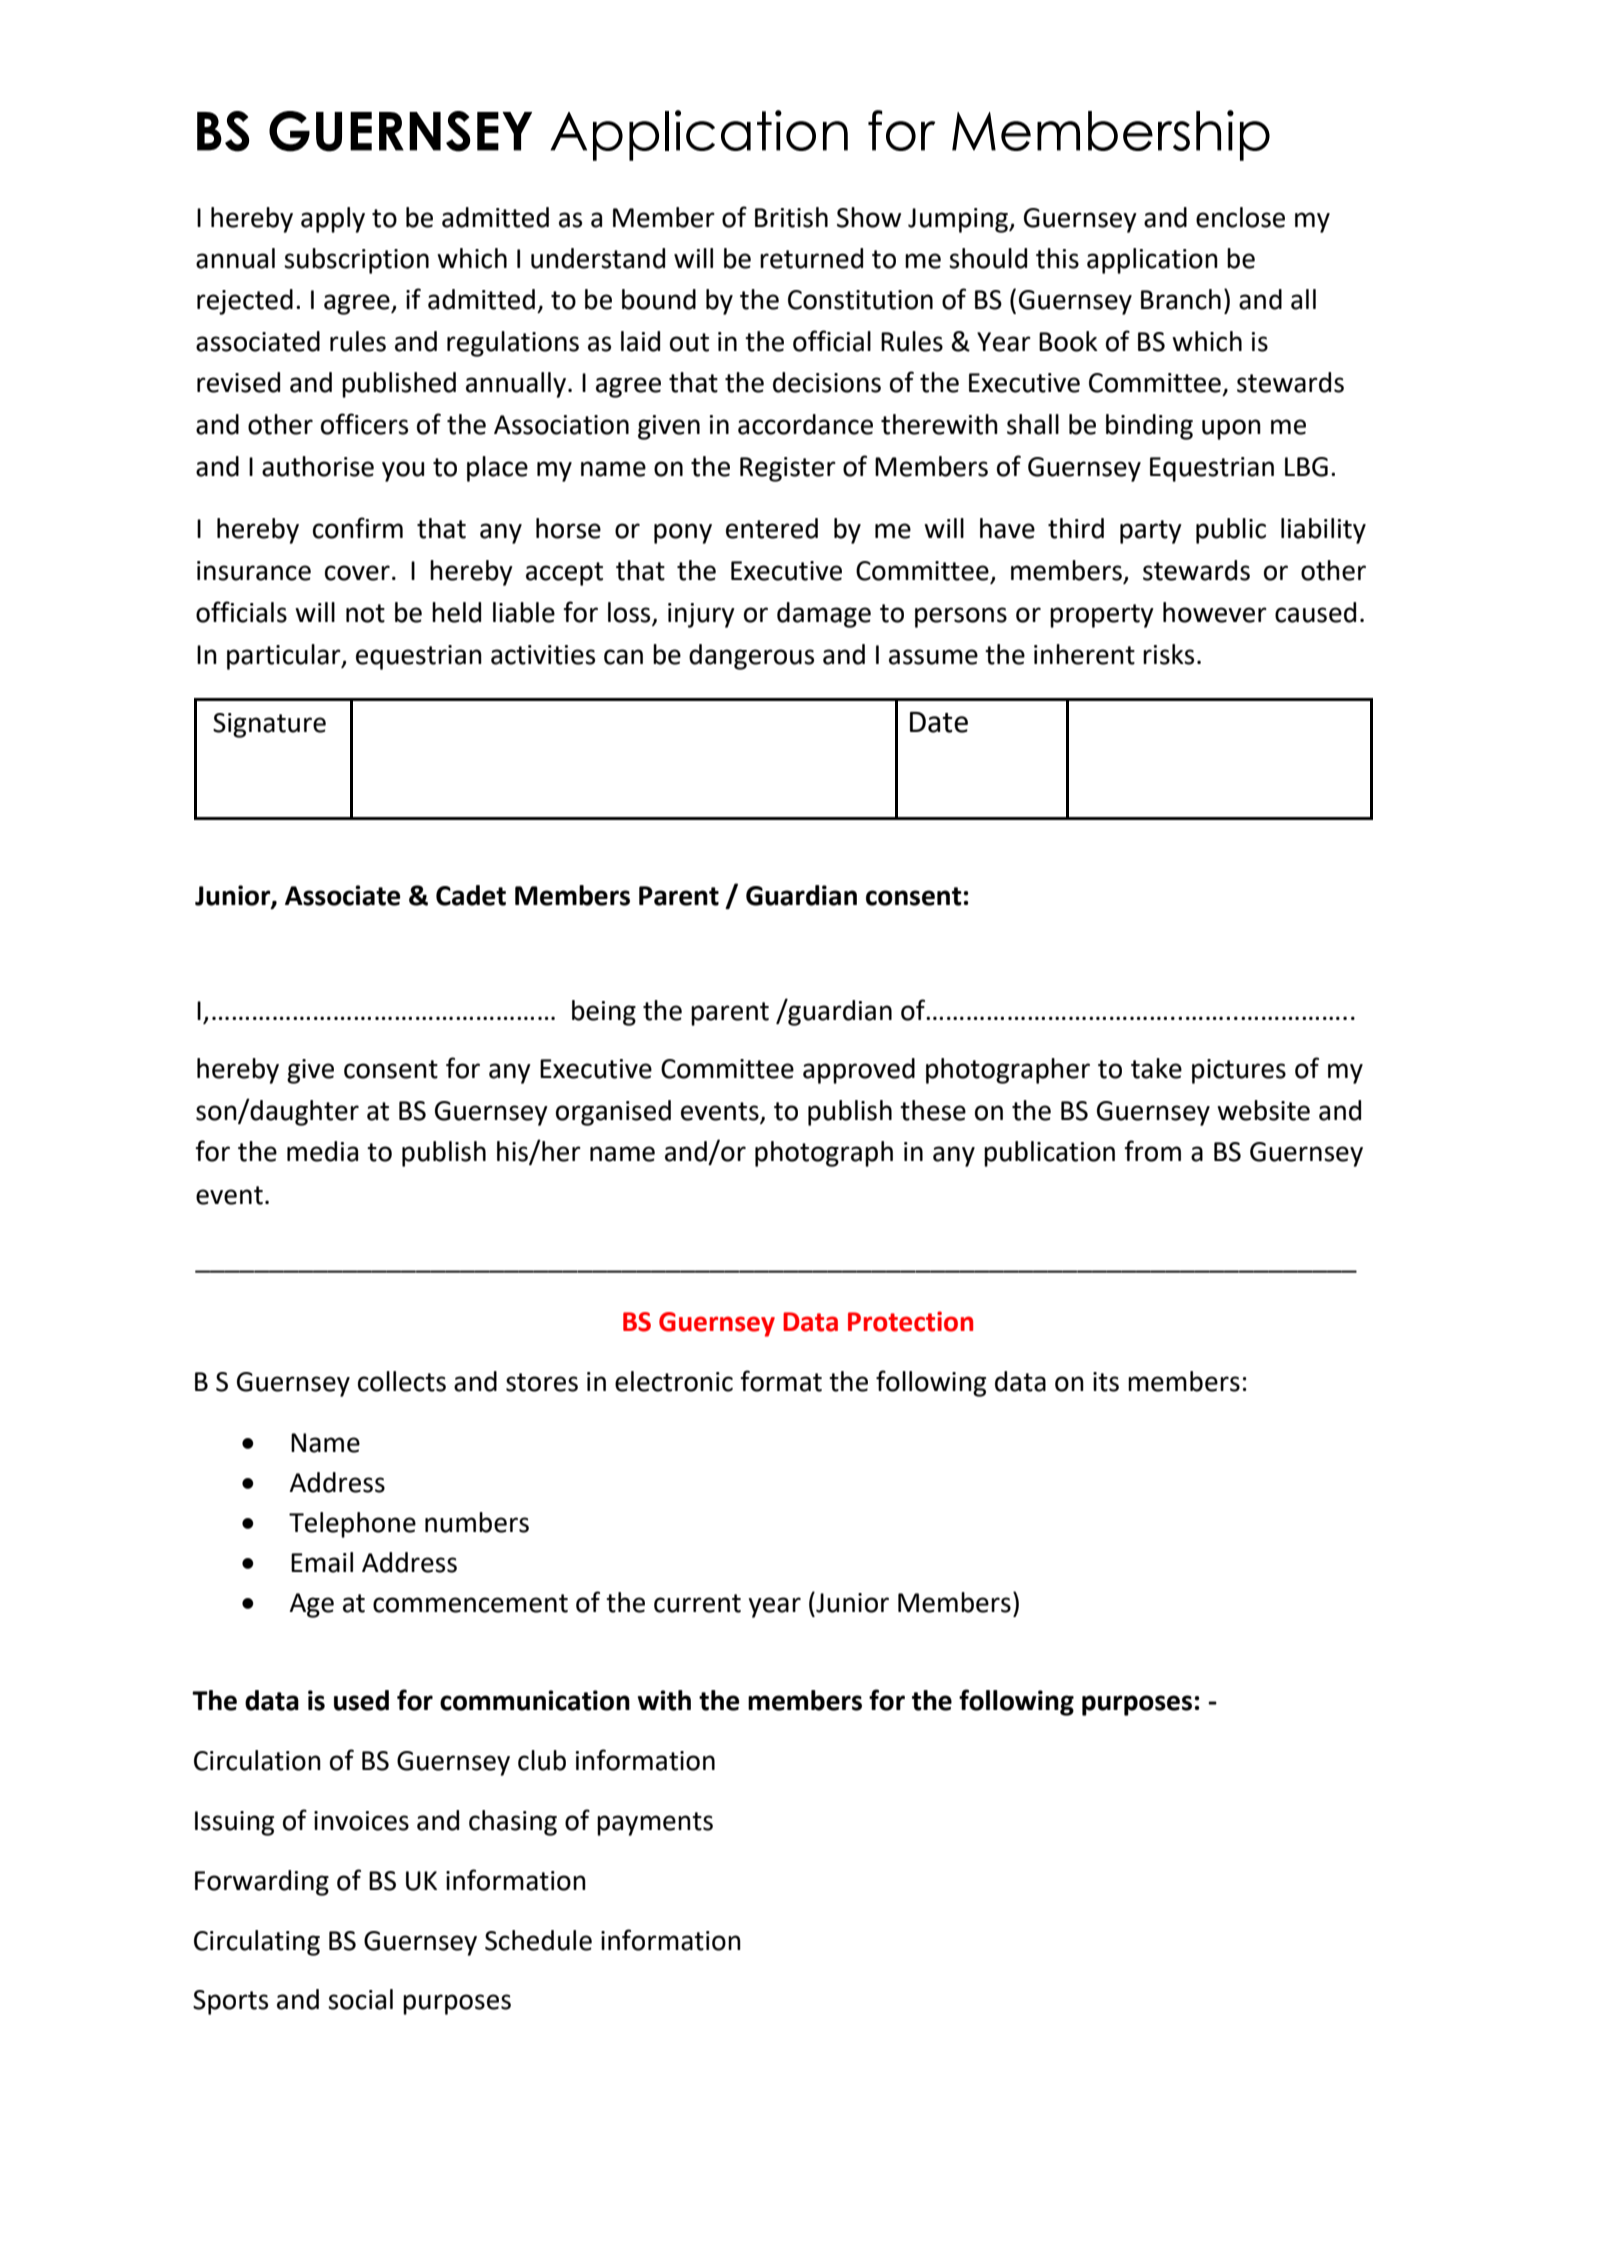 This document has width=1597, height=2259. Describe the element at coordinates (360, 1999) in the document. I see `social` at that location.
